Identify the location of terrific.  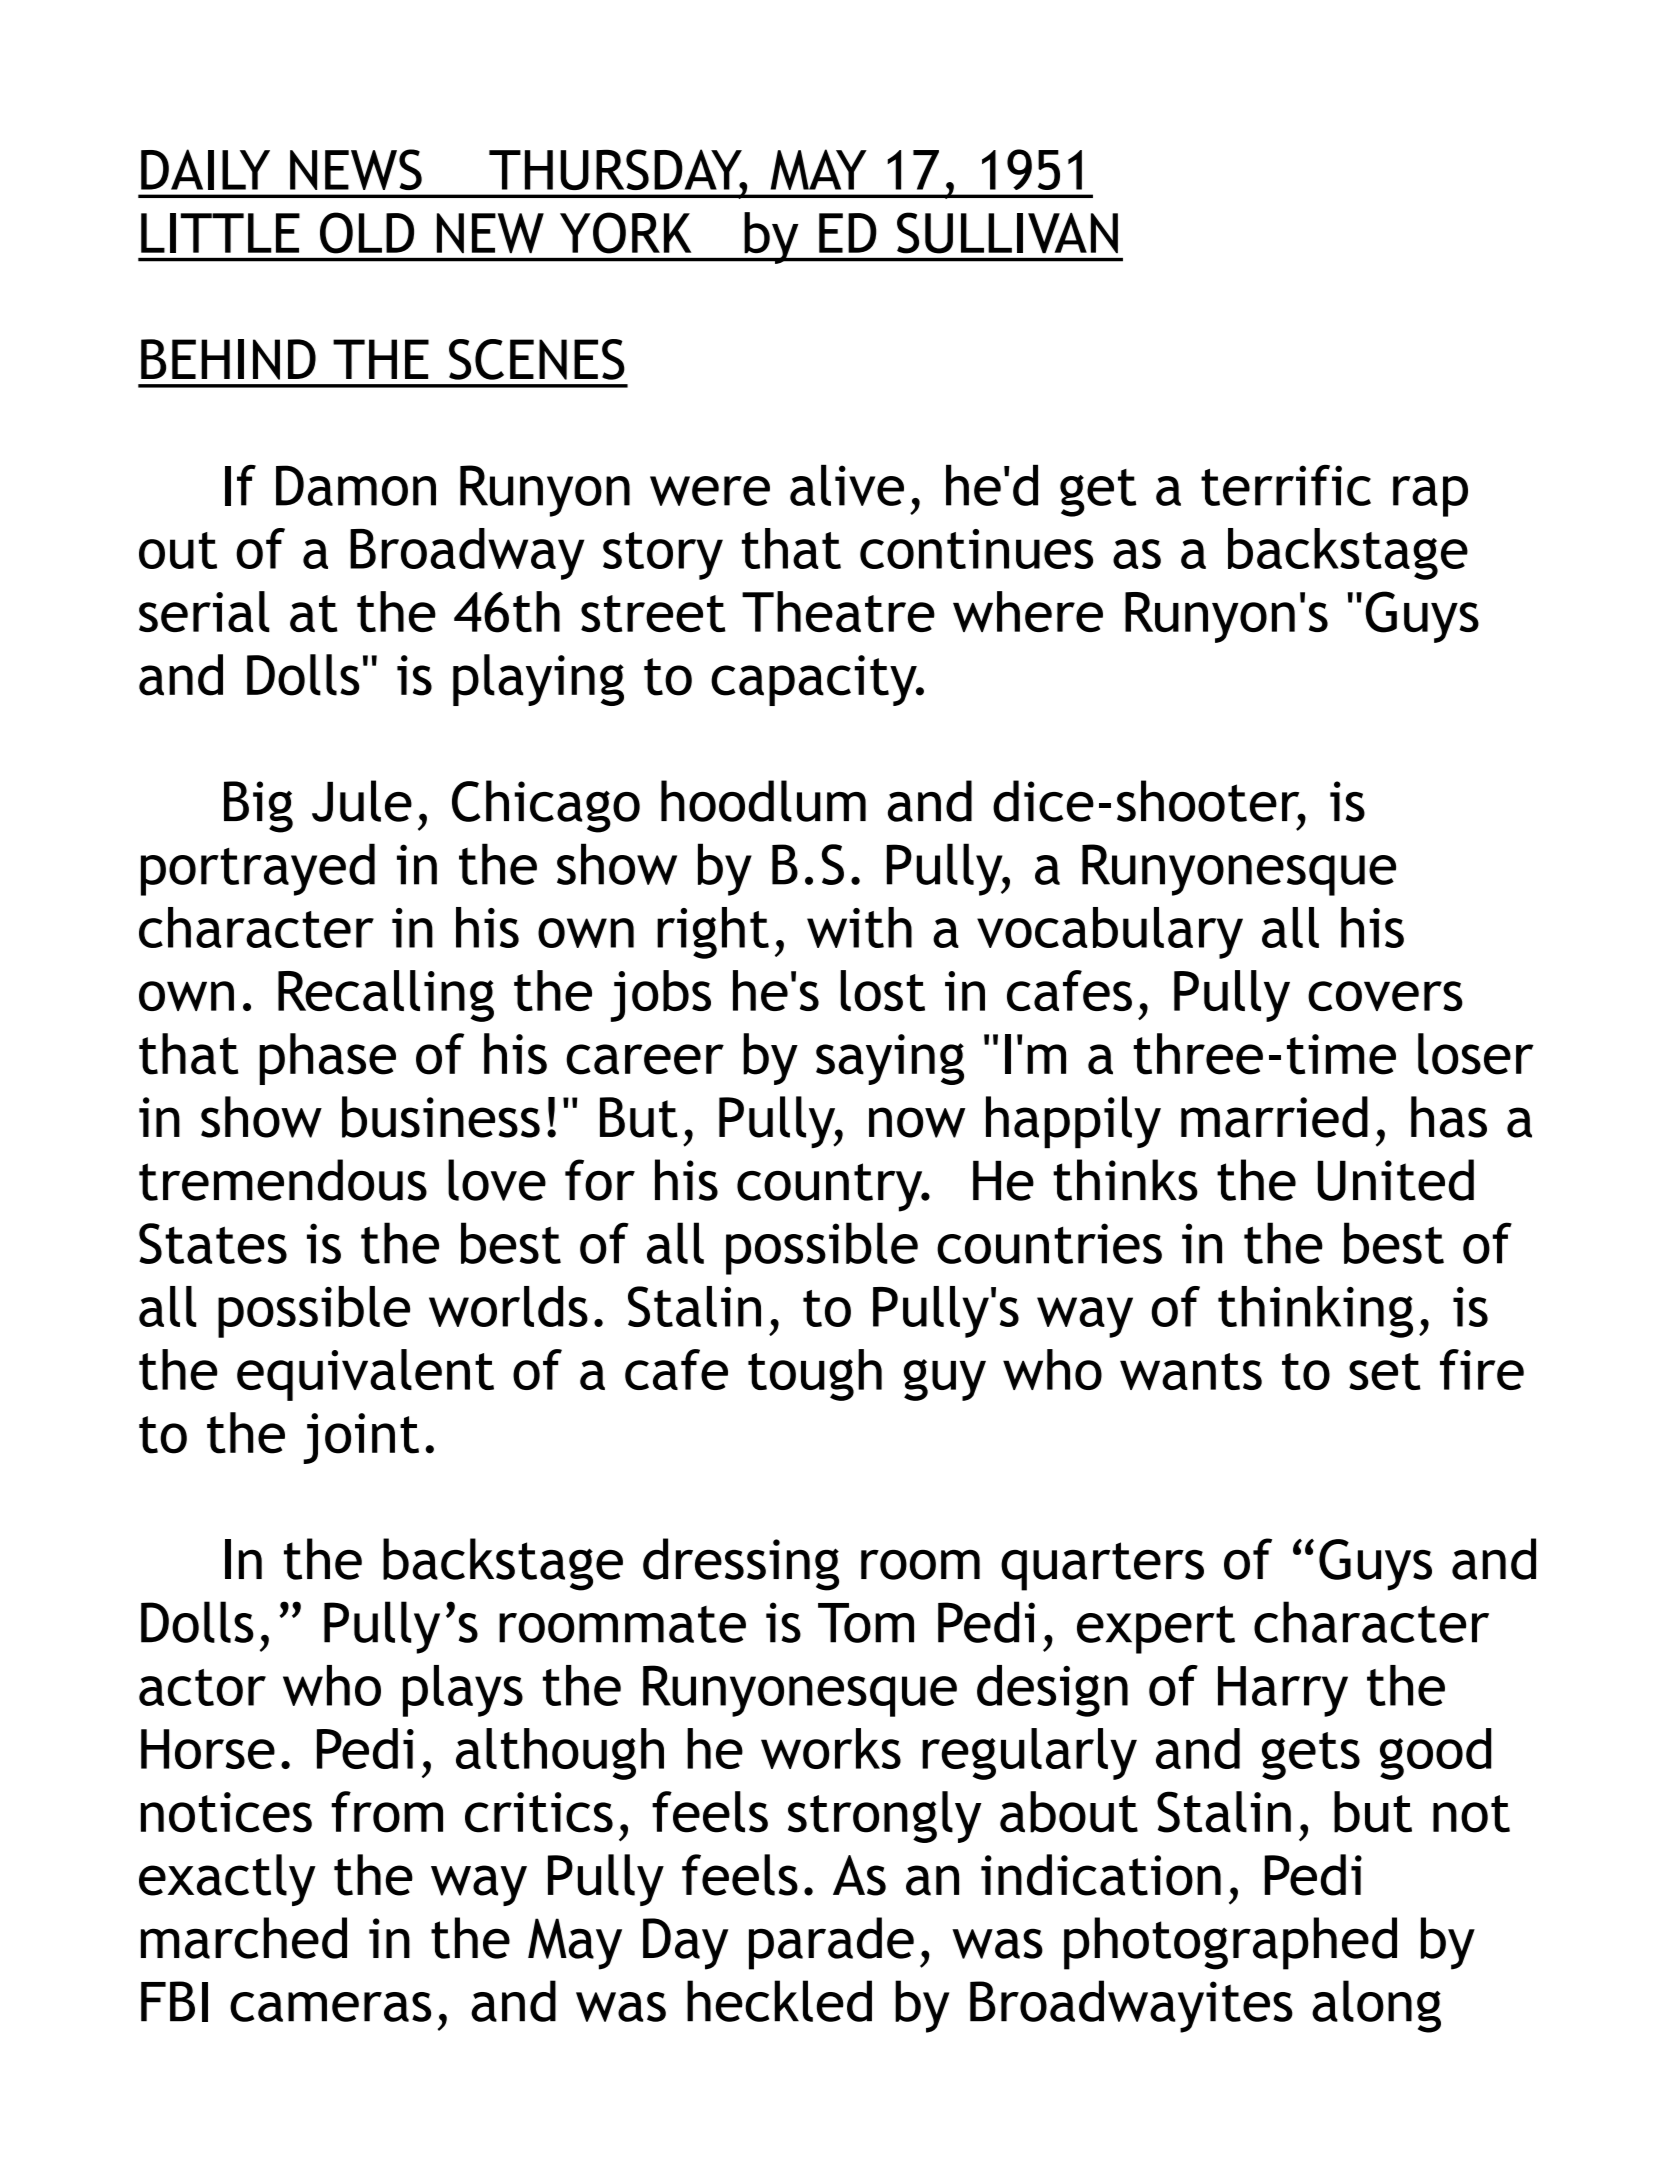
(1286, 485).
